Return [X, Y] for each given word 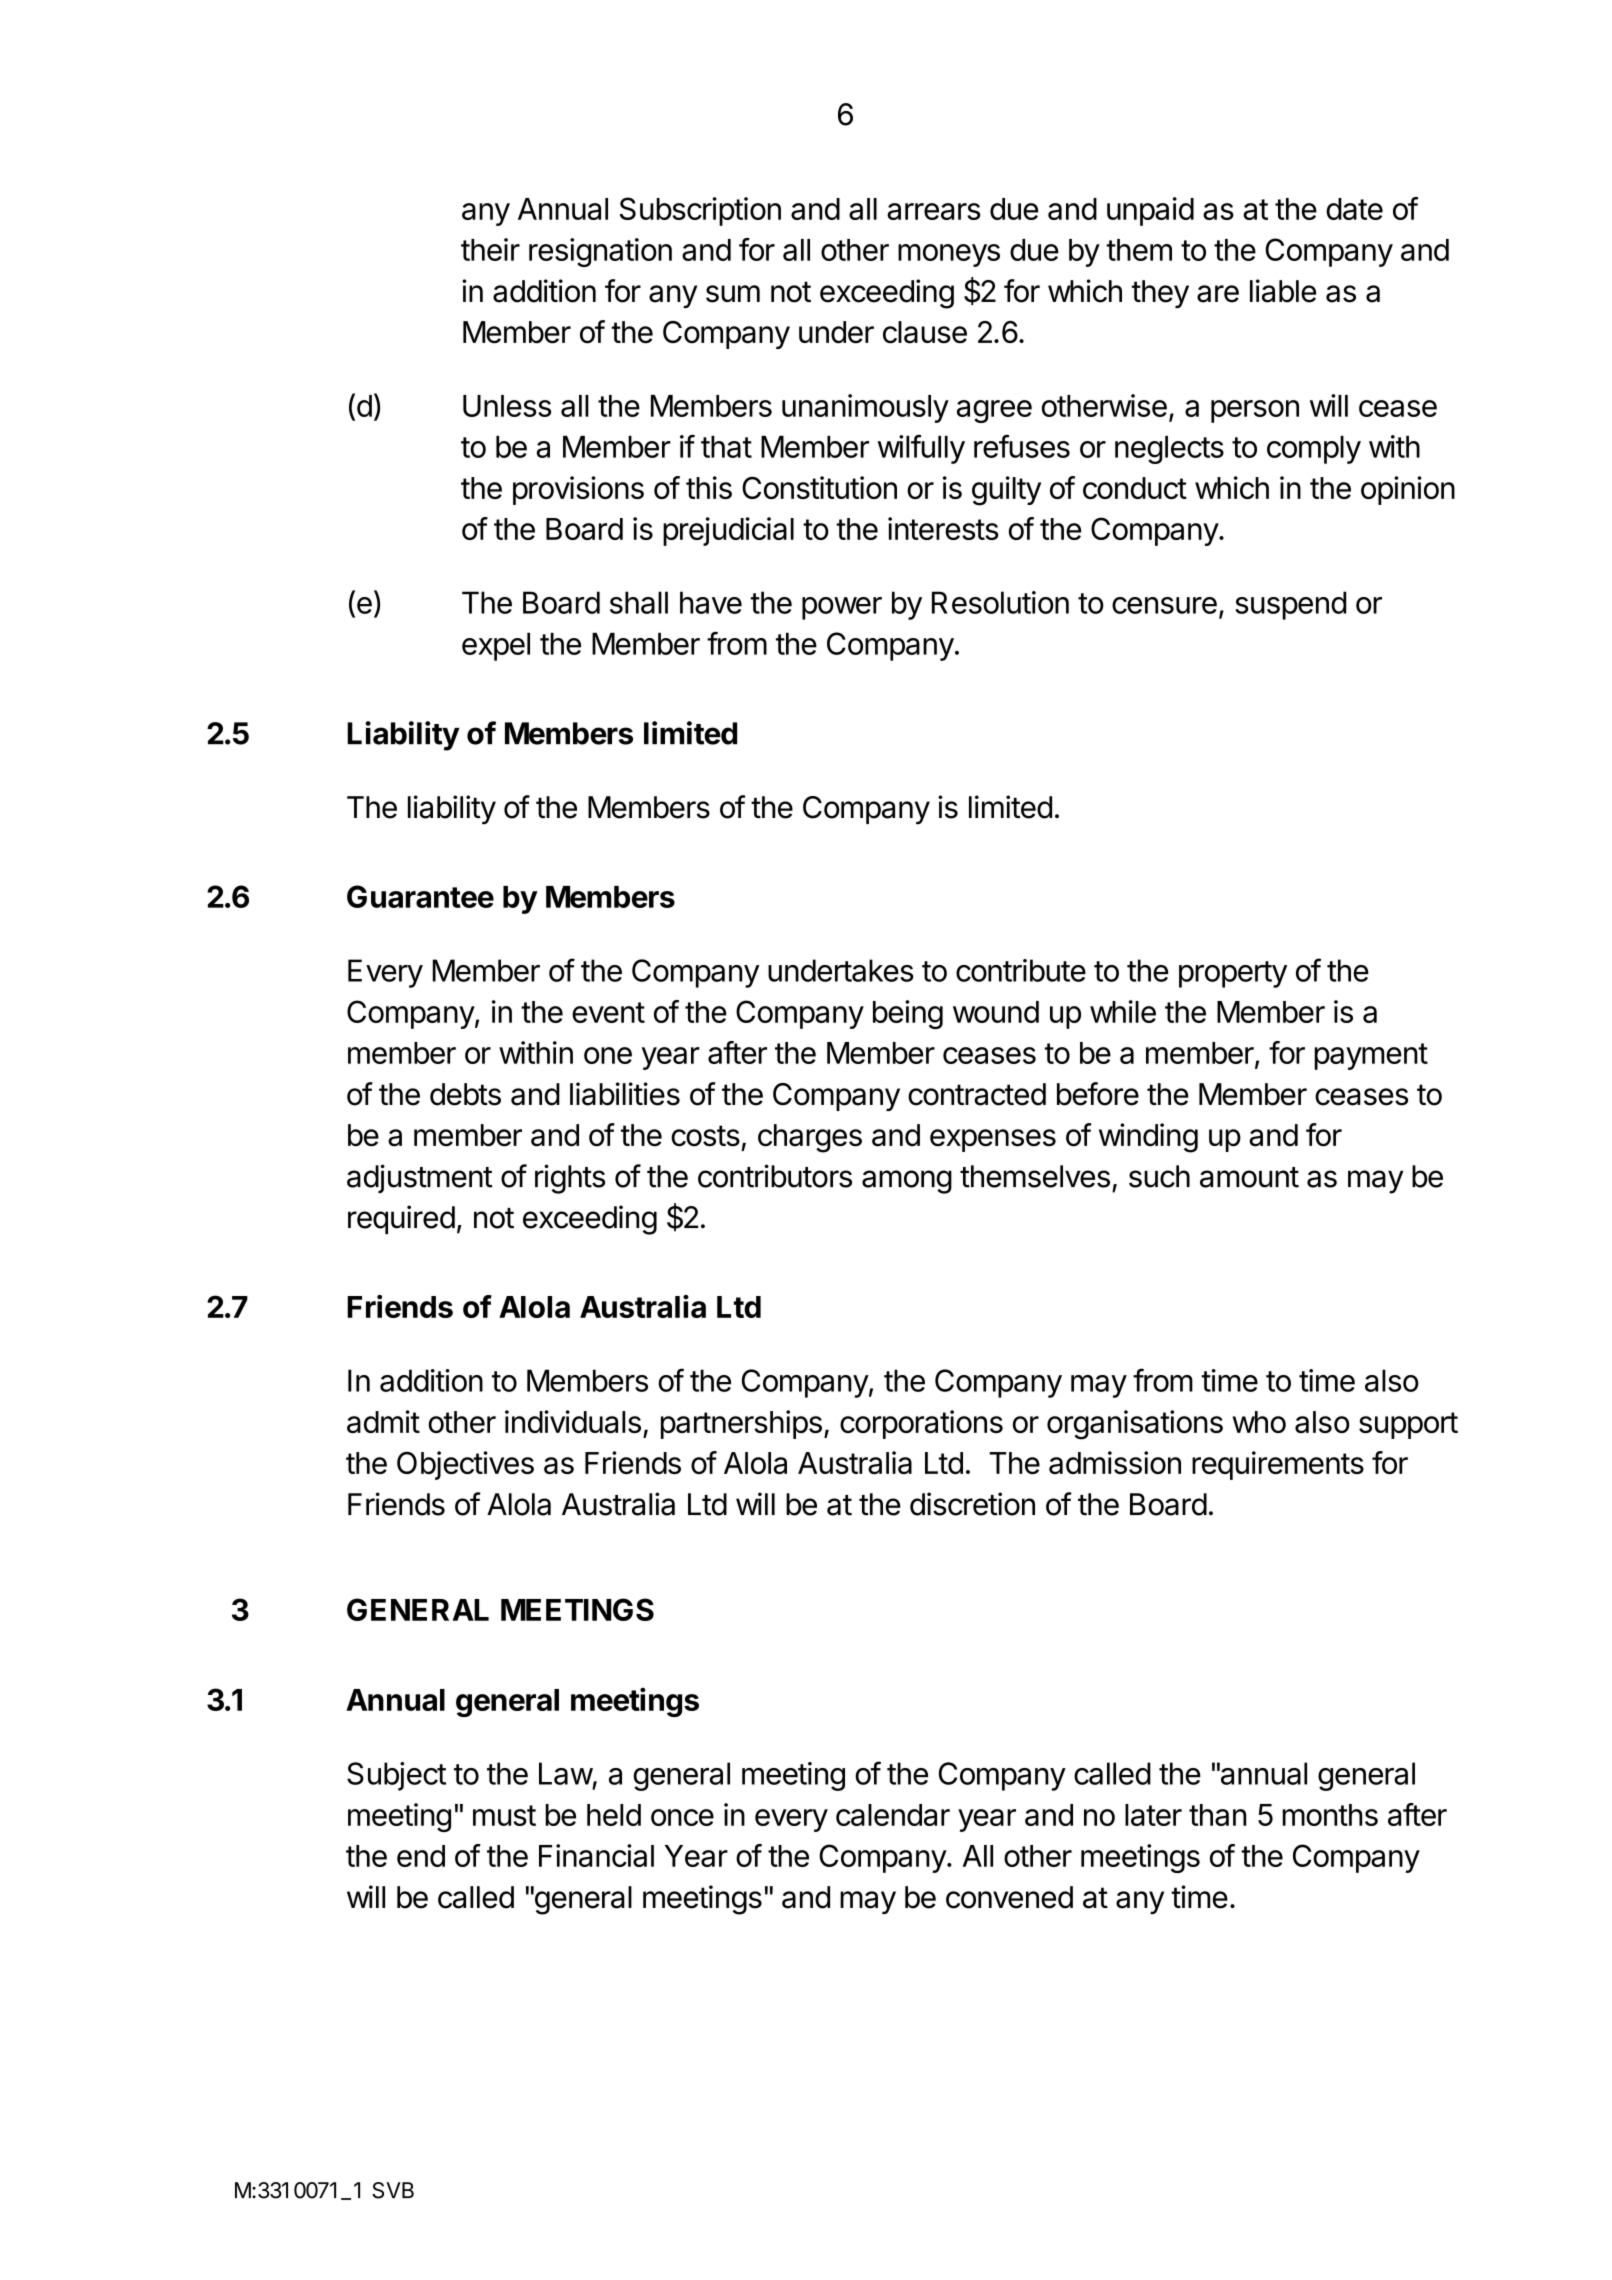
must [504, 1815]
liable [1283, 291]
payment [1371, 1056]
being [908, 1014]
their [490, 249]
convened [1009, 1897]
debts [465, 1094]
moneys [949, 255]
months [1330, 1815]
